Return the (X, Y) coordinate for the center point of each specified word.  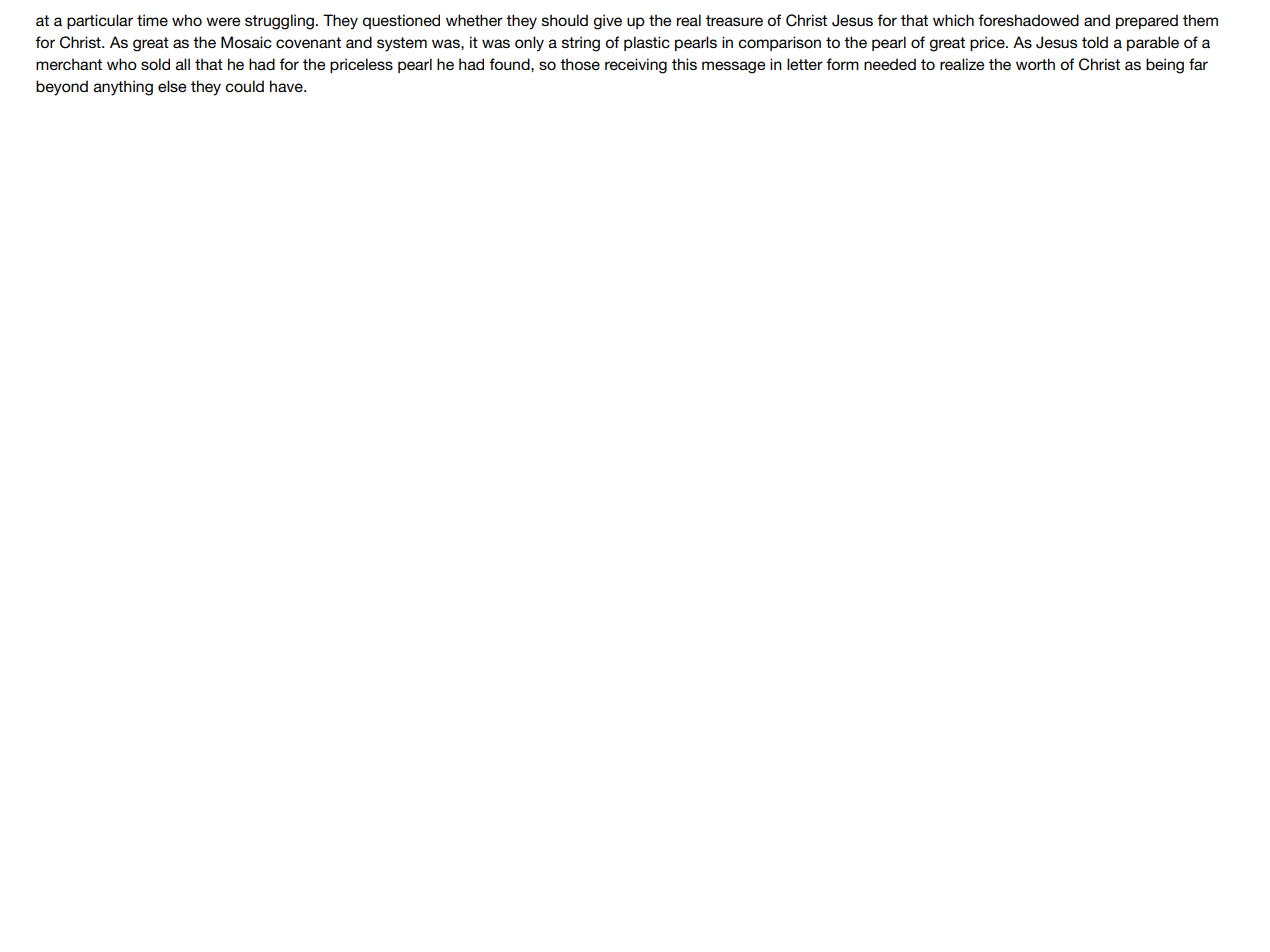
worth (1035, 64)
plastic (647, 43)
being (1165, 66)
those (580, 64)
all (183, 64)
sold (155, 64)
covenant (308, 42)
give (608, 22)
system (402, 44)
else (172, 86)
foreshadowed (1028, 20)
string (581, 44)
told (1095, 42)
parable (1153, 43)
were (223, 21)
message (734, 67)
